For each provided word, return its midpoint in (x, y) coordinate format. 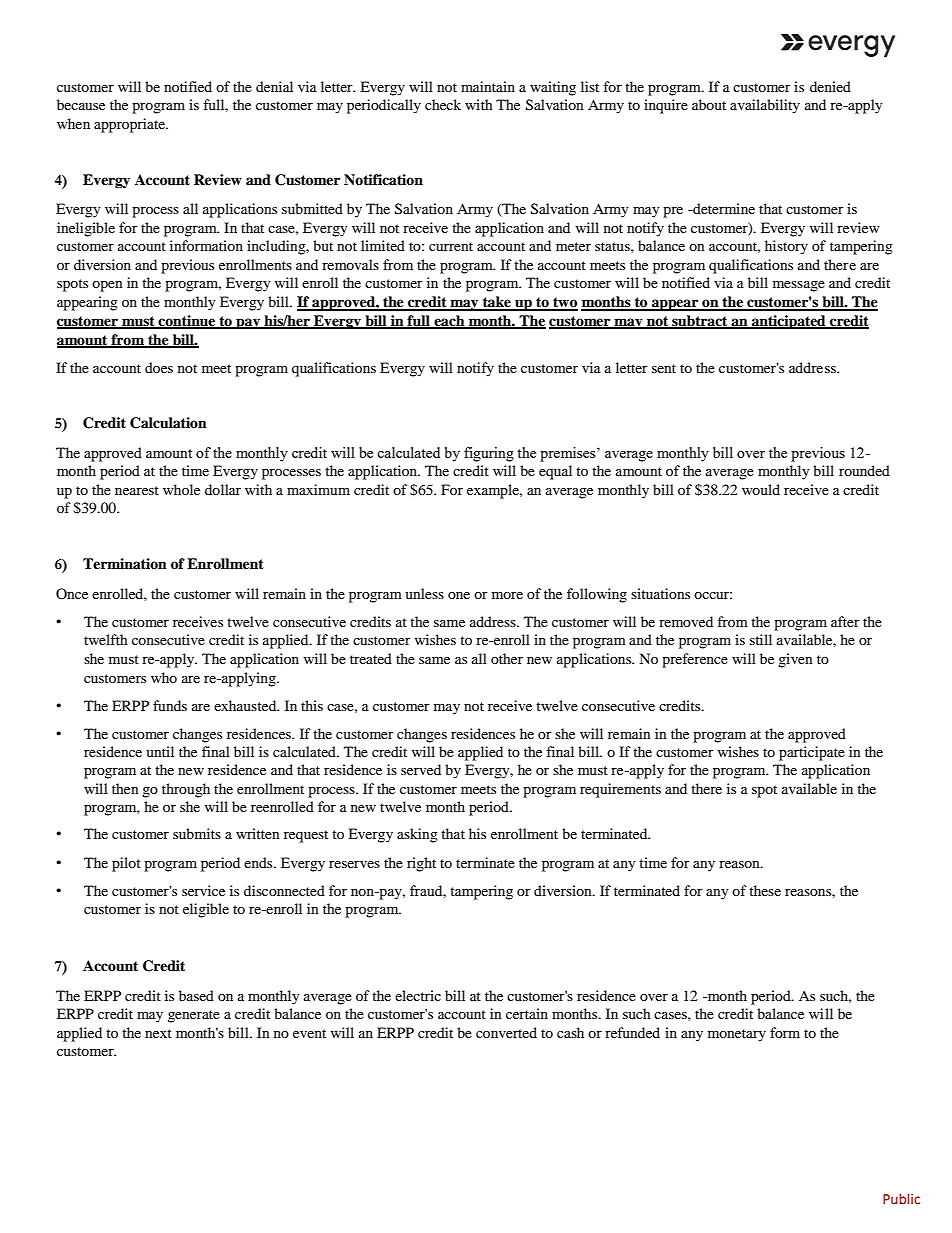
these (765, 890)
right (421, 864)
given (795, 660)
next (158, 1033)
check (443, 104)
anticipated (789, 322)
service (203, 890)
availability (765, 106)
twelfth (106, 639)
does (159, 367)
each (449, 322)
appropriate (130, 125)
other (507, 658)
